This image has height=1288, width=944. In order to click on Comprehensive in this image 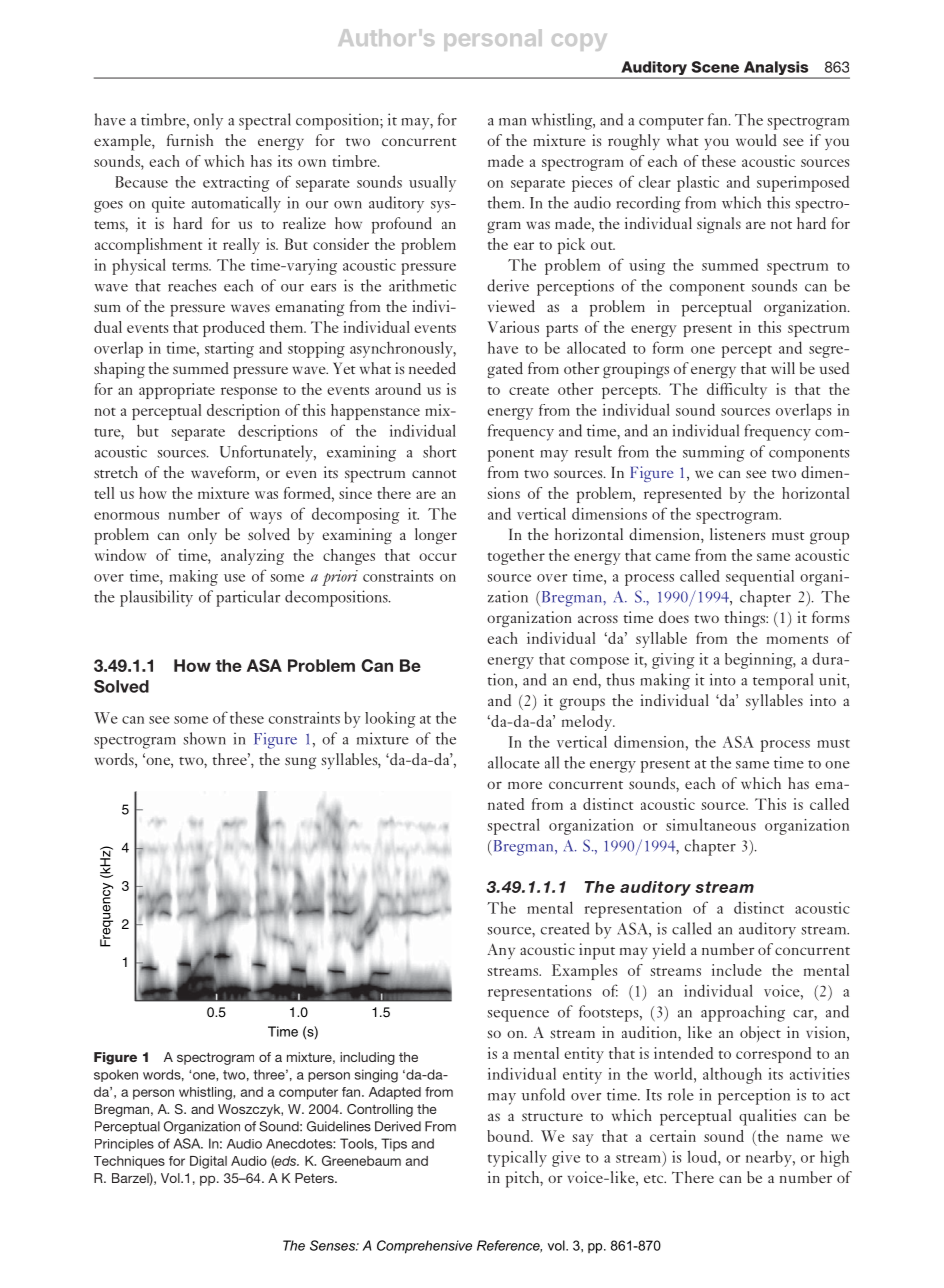, I will do `click(424, 1247)`.
